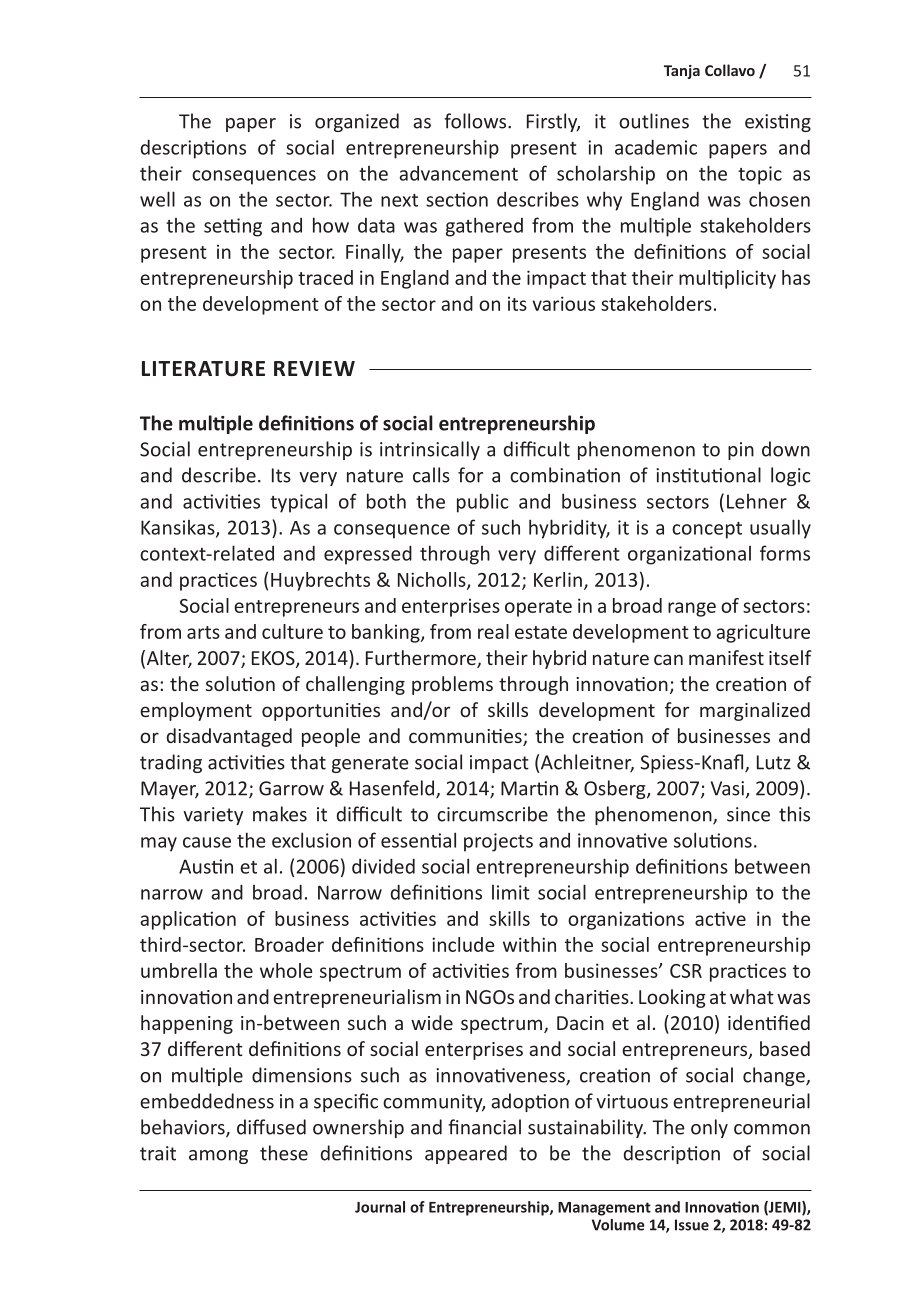 The height and width of the image is (1316, 923). Describe the element at coordinates (493, 631) in the image. I see `real` at that location.
